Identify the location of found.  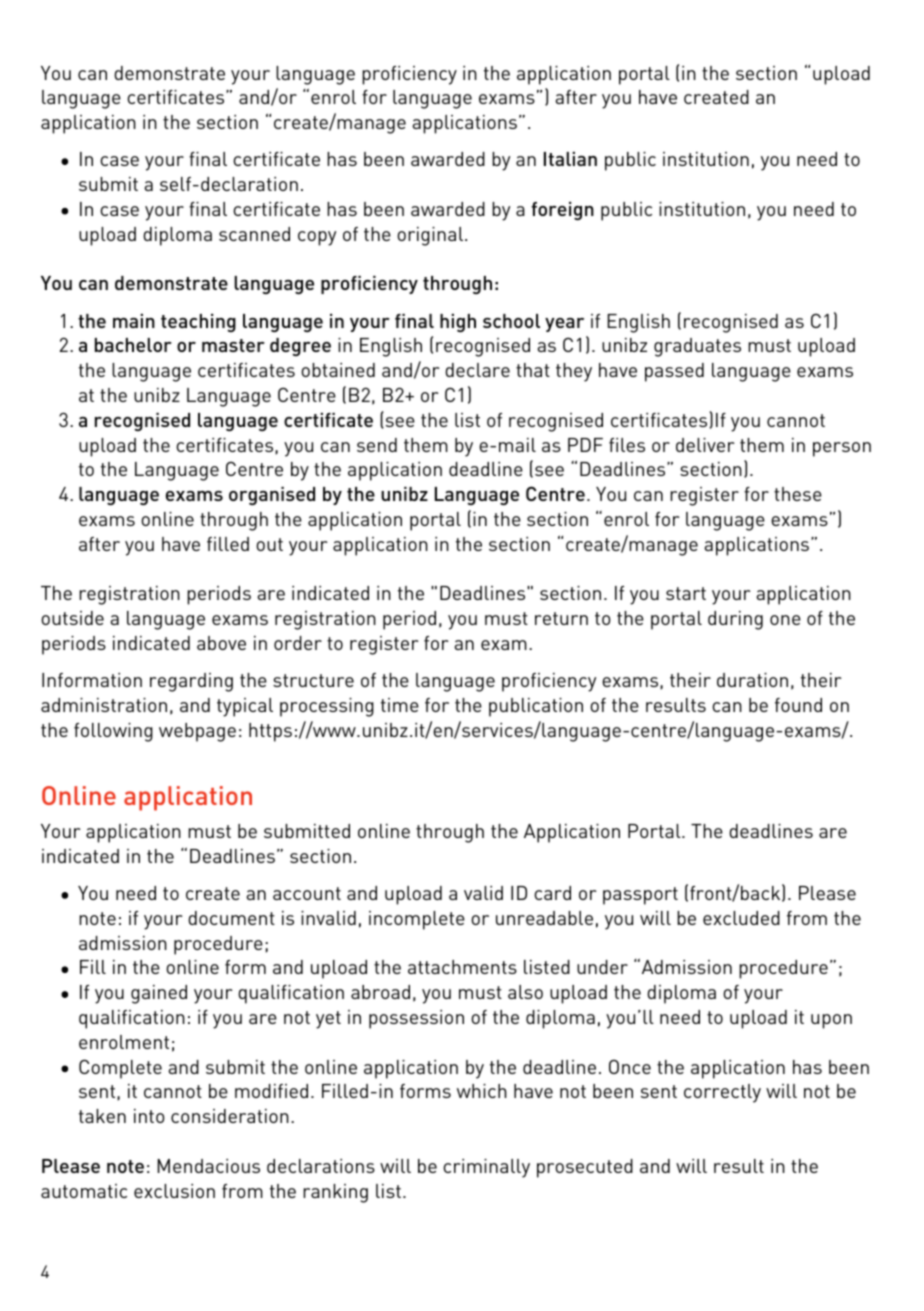
(798, 705).
